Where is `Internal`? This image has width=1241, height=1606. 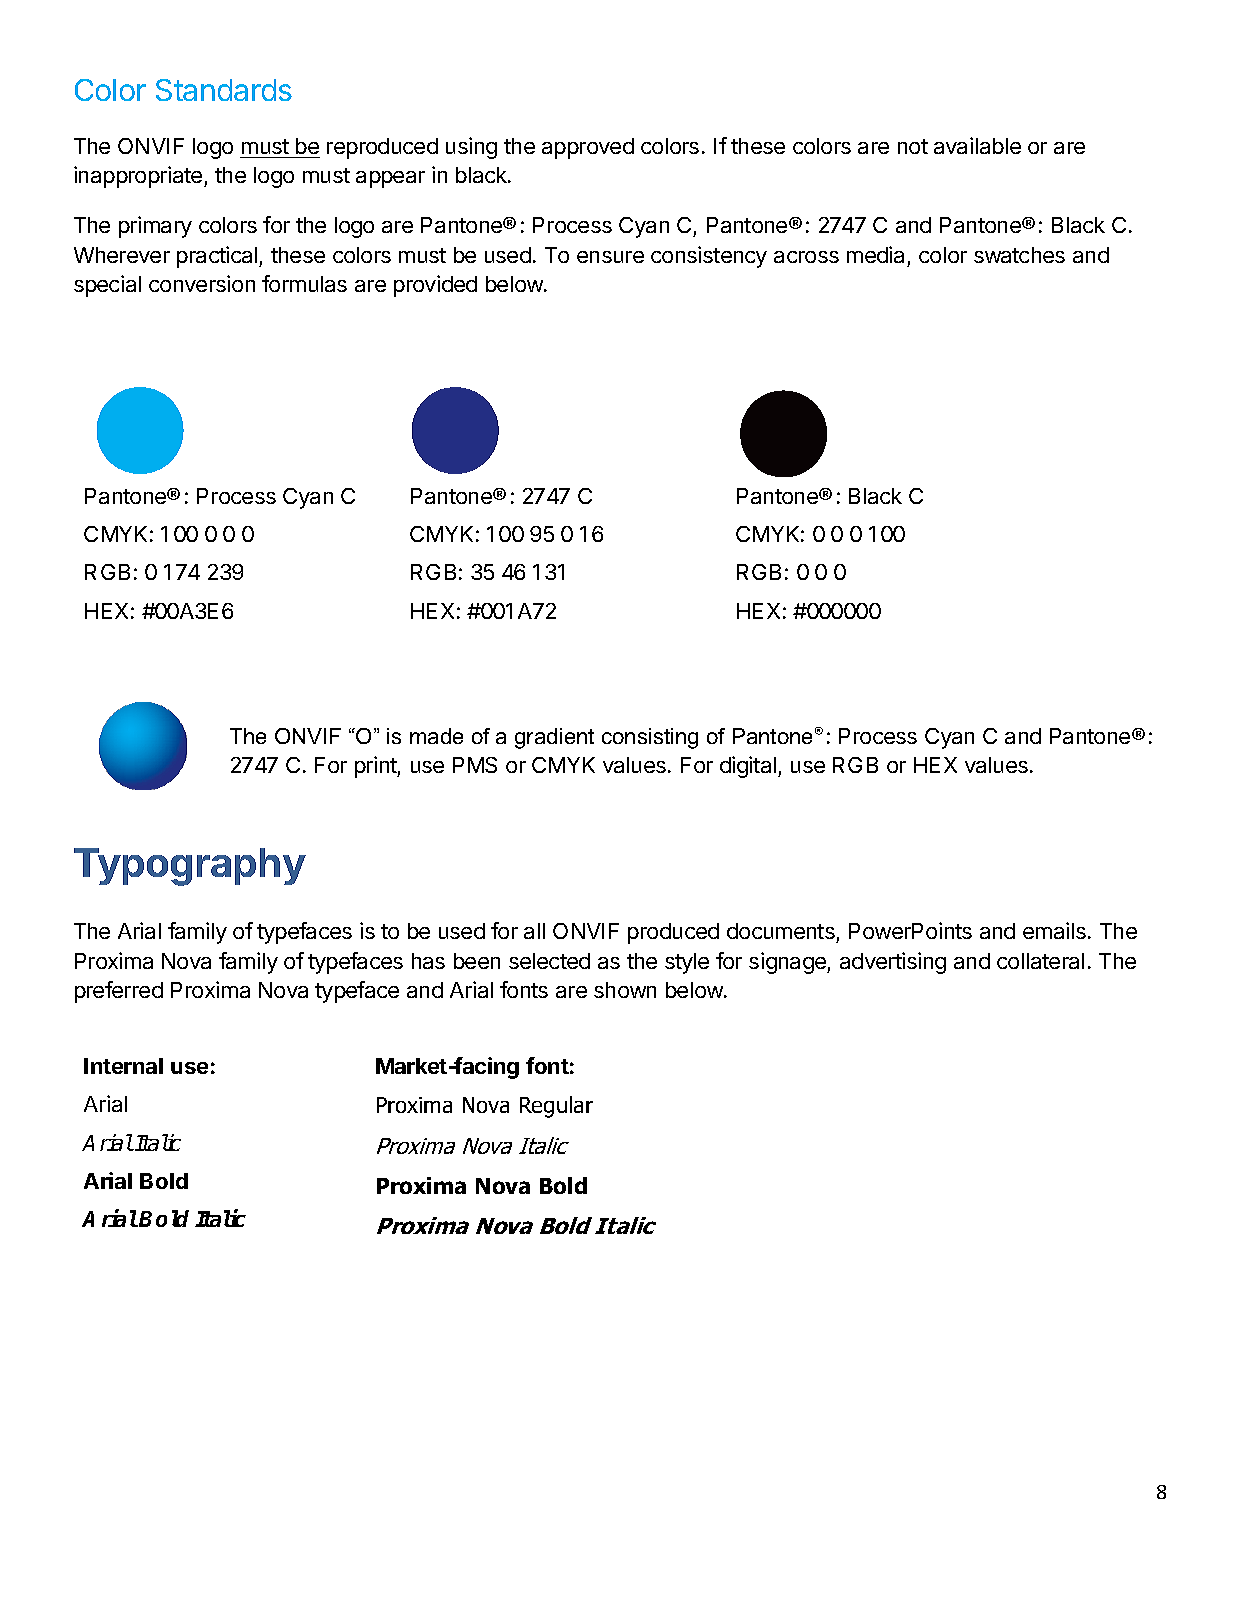 Internal is located at coordinates (123, 1066).
